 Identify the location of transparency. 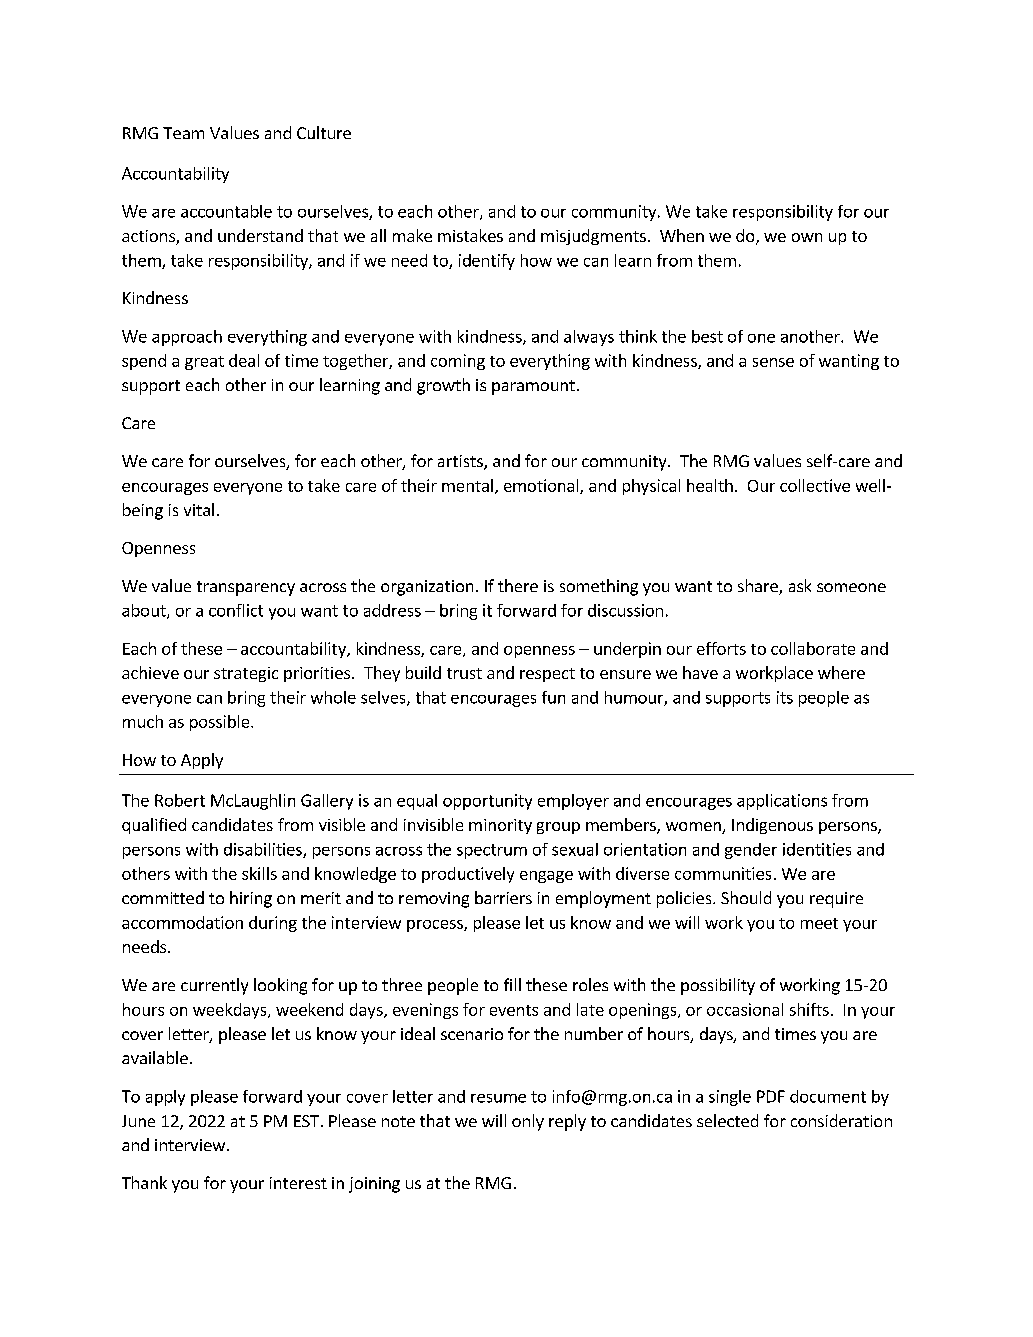
(246, 588).
